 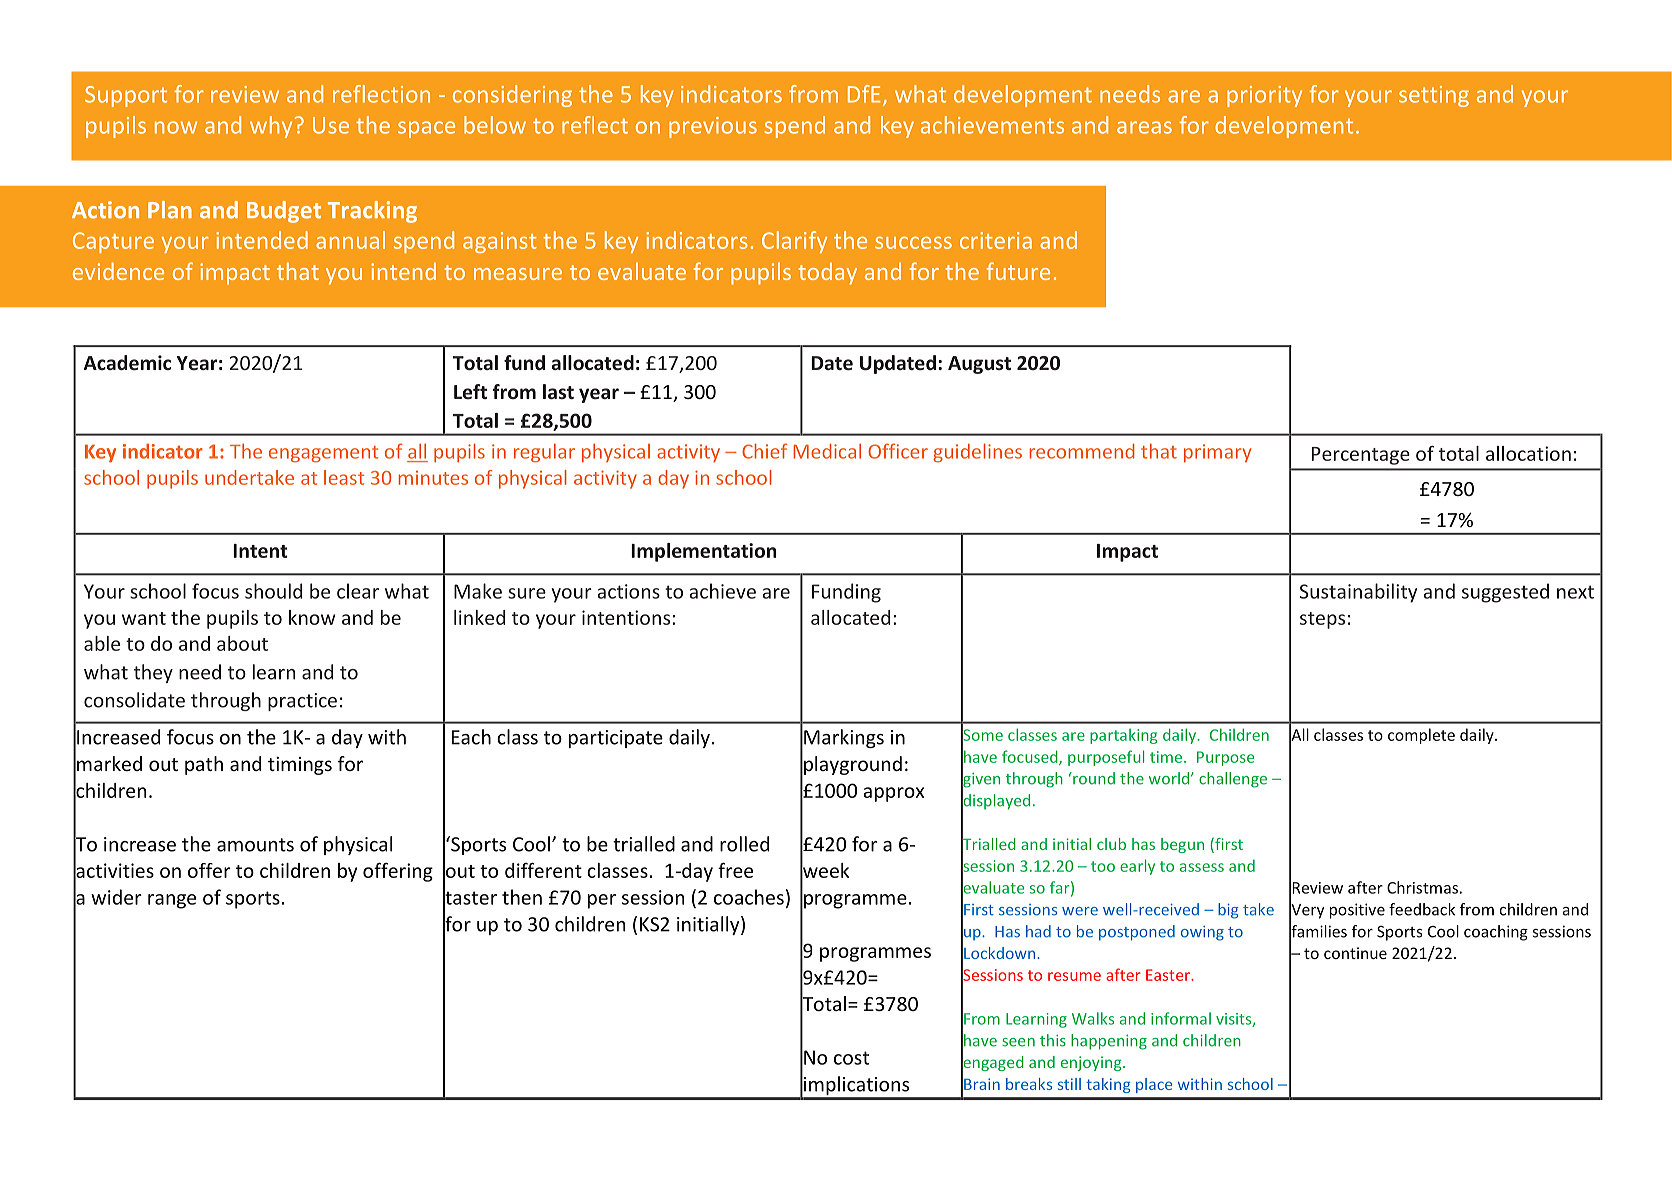 I want to click on why, so click(x=271, y=127).
